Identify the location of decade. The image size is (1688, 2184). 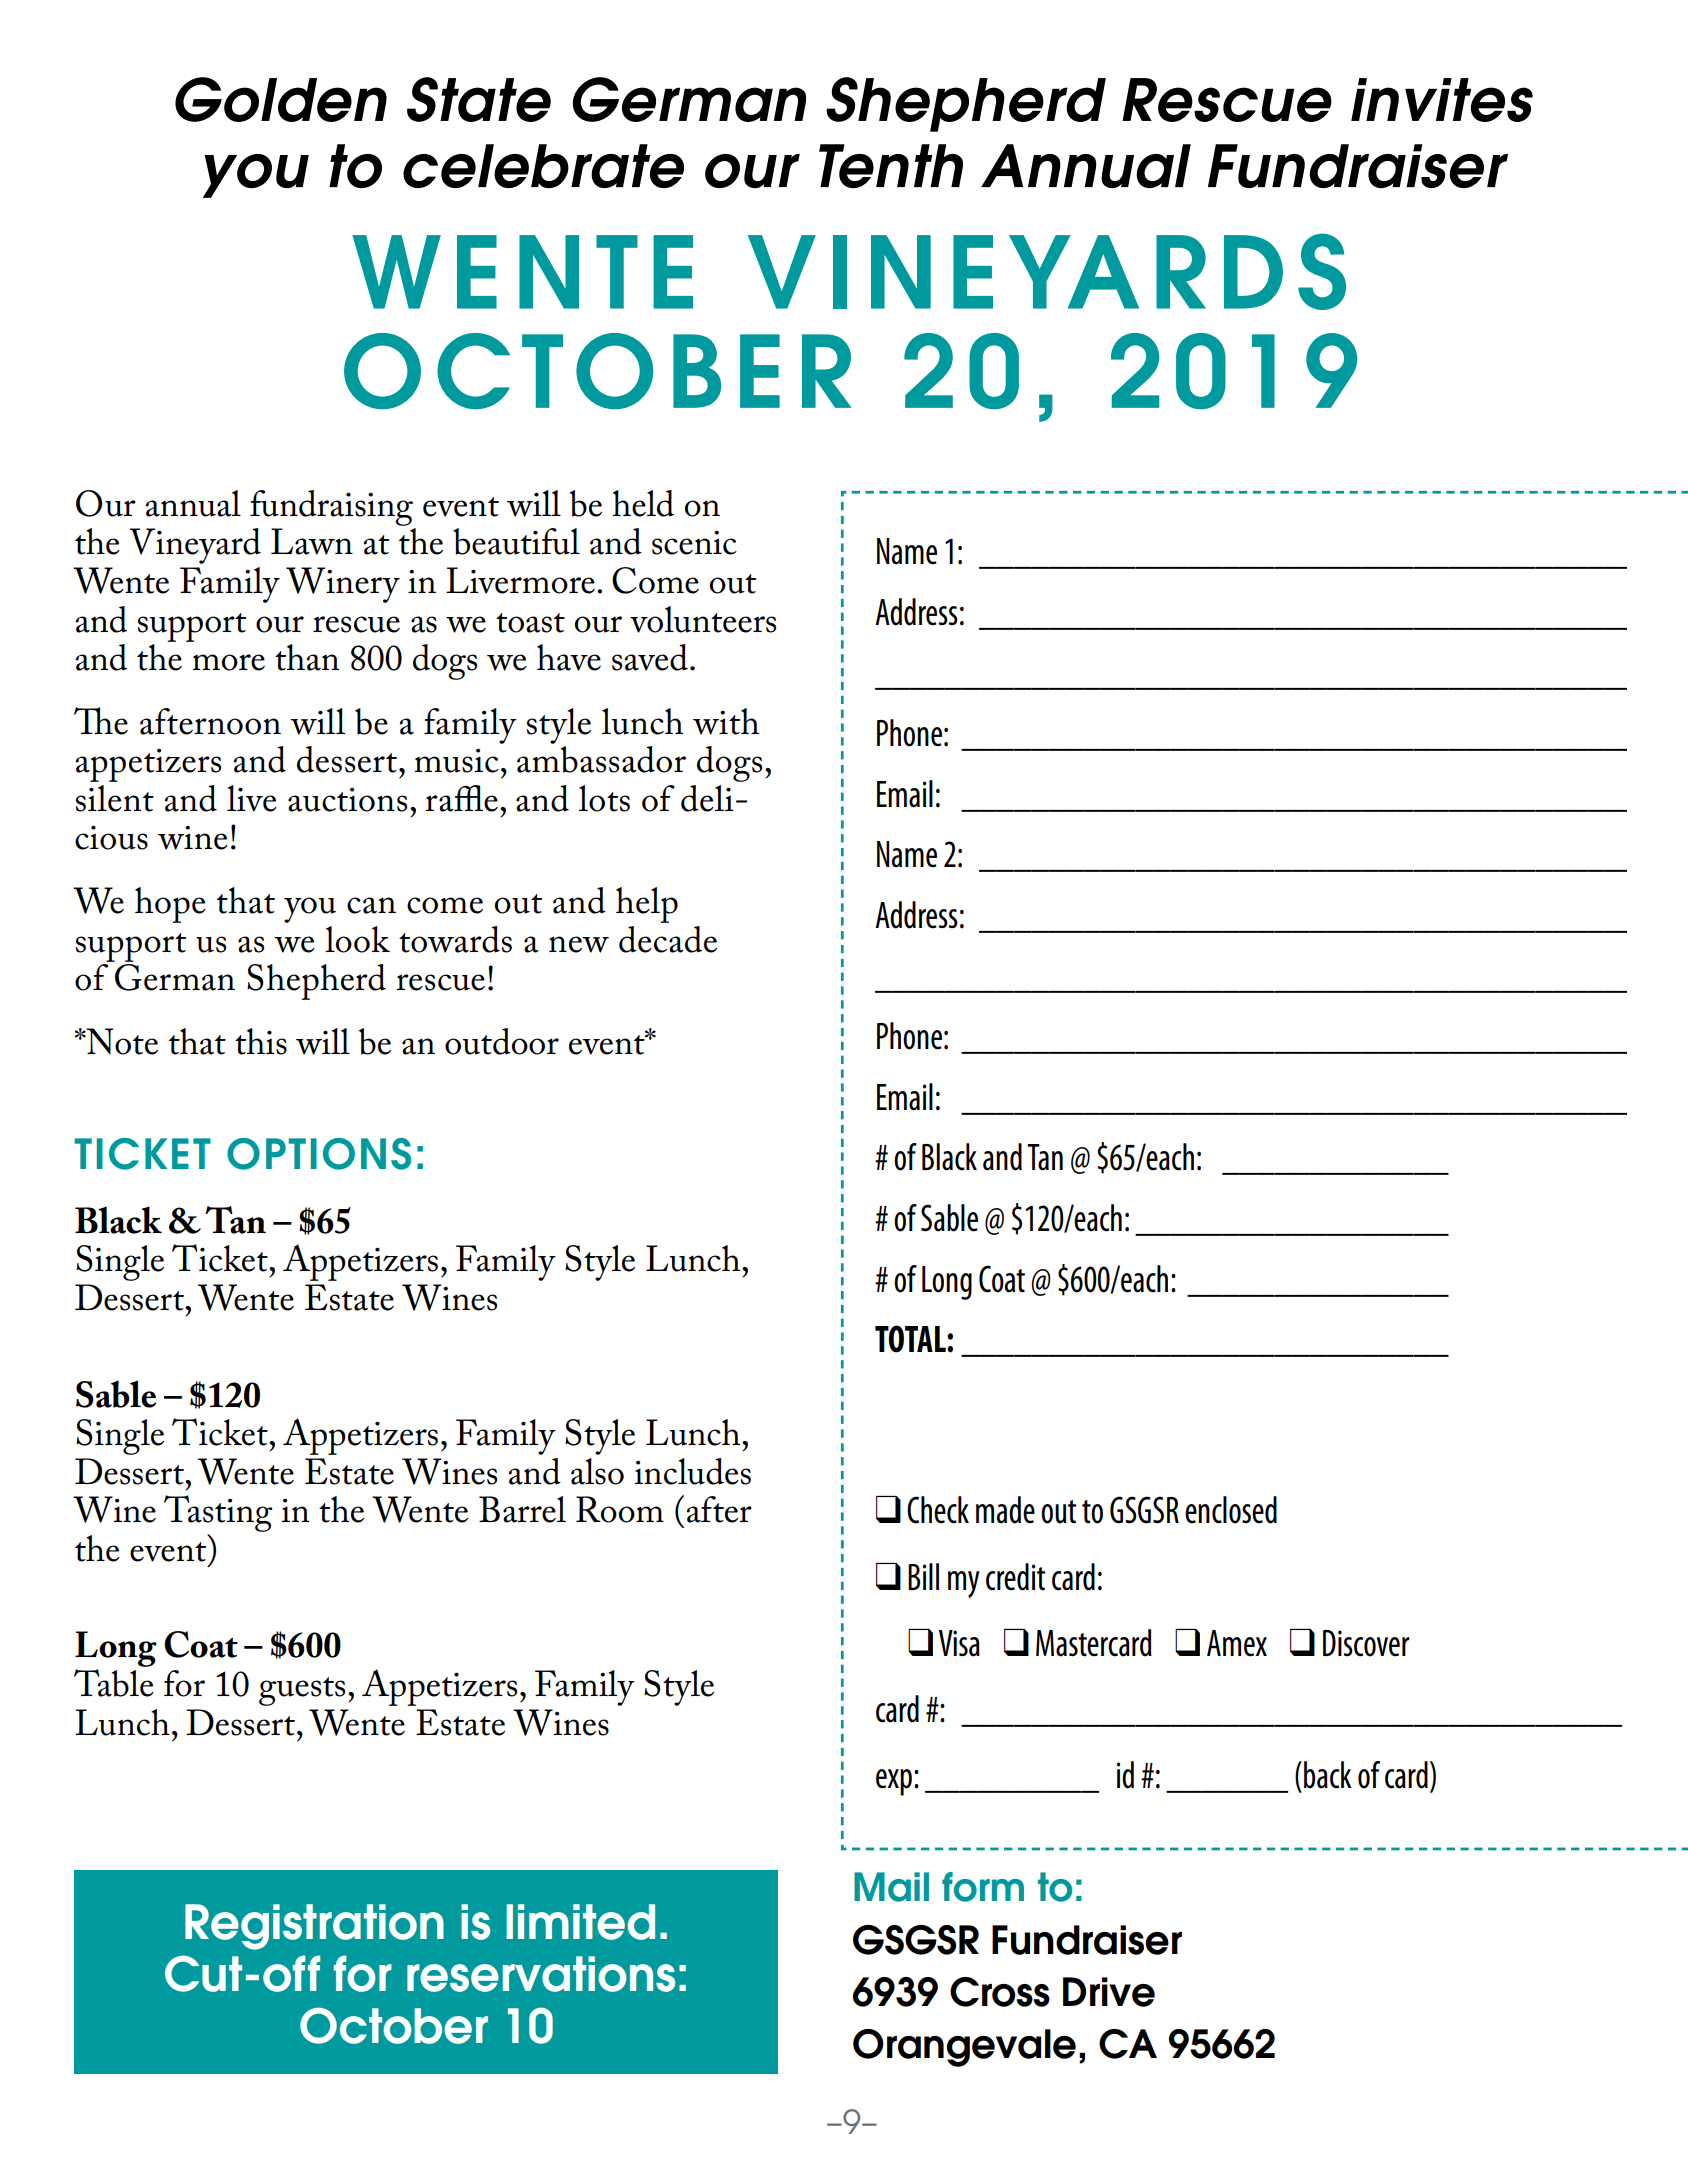
(668, 939).
